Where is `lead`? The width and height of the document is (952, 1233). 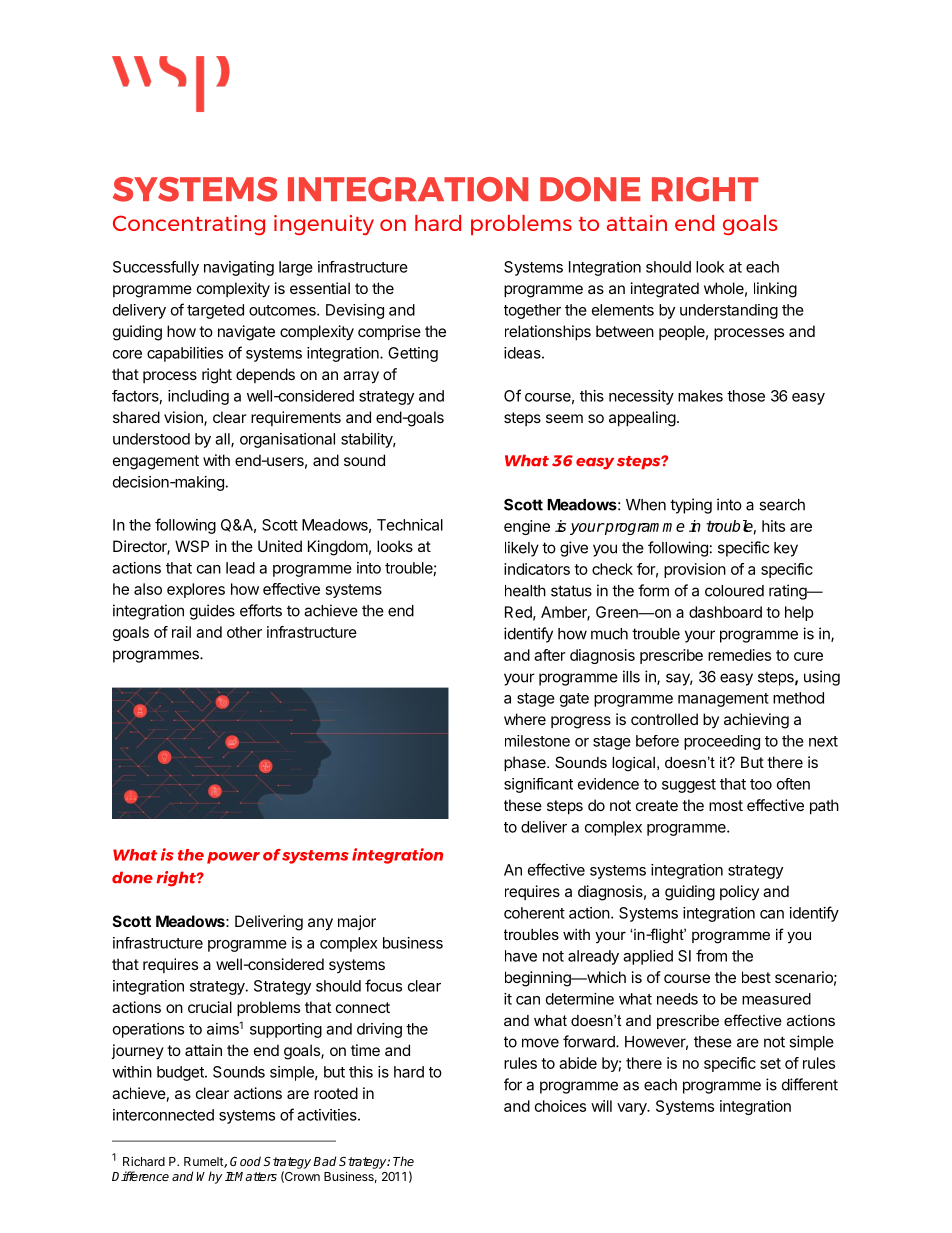
lead is located at coordinates (240, 568).
